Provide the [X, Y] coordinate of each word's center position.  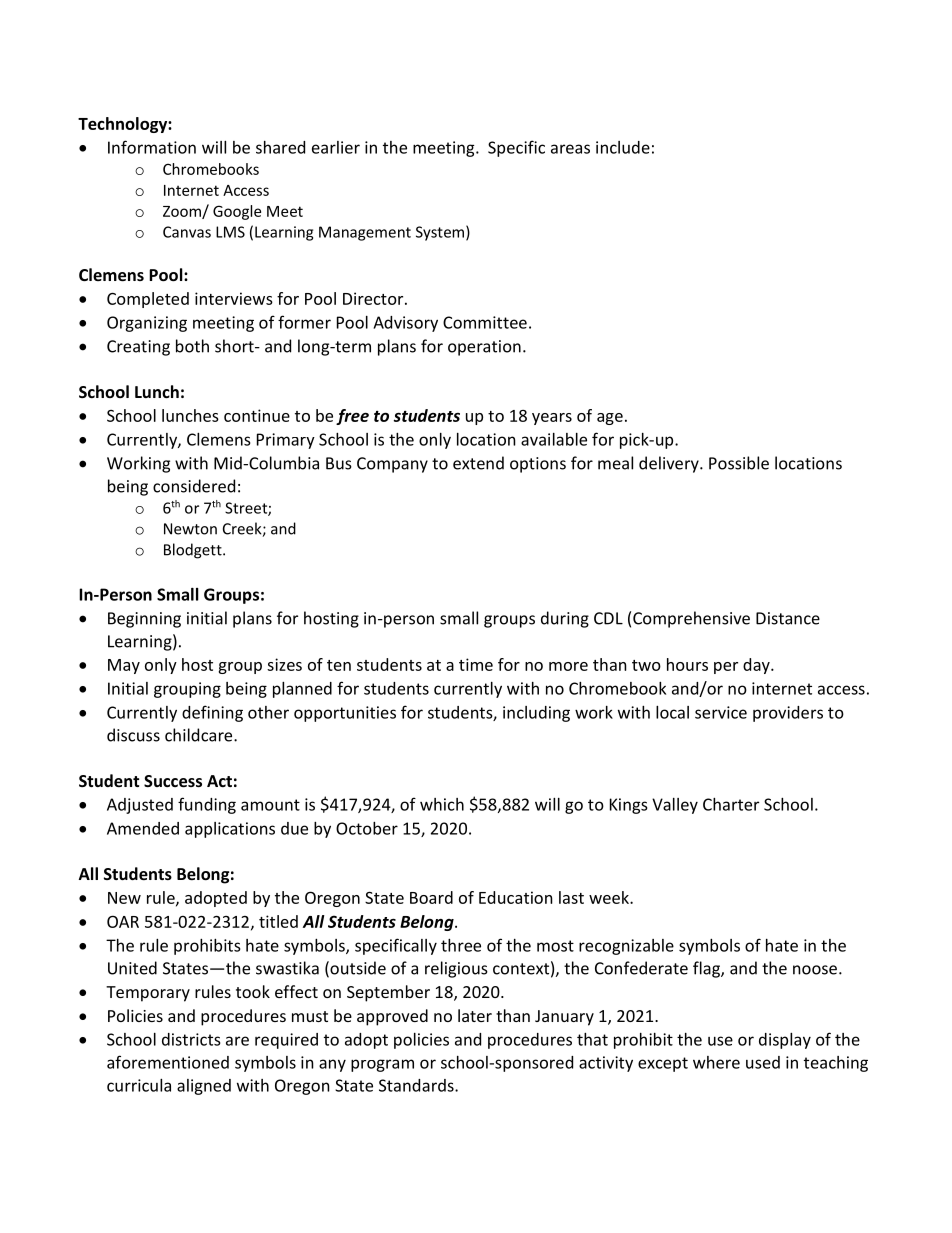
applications [230, 830]
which [442, 804]
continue [257, 415]
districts [191, 1039]
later [475, 1015]
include [623, 147]
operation [484, 348]
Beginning [144, 620]
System [440, 233]
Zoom [183, 212]
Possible [739, 463]
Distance [788, 618]
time [476, 664]
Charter [731, 804]
